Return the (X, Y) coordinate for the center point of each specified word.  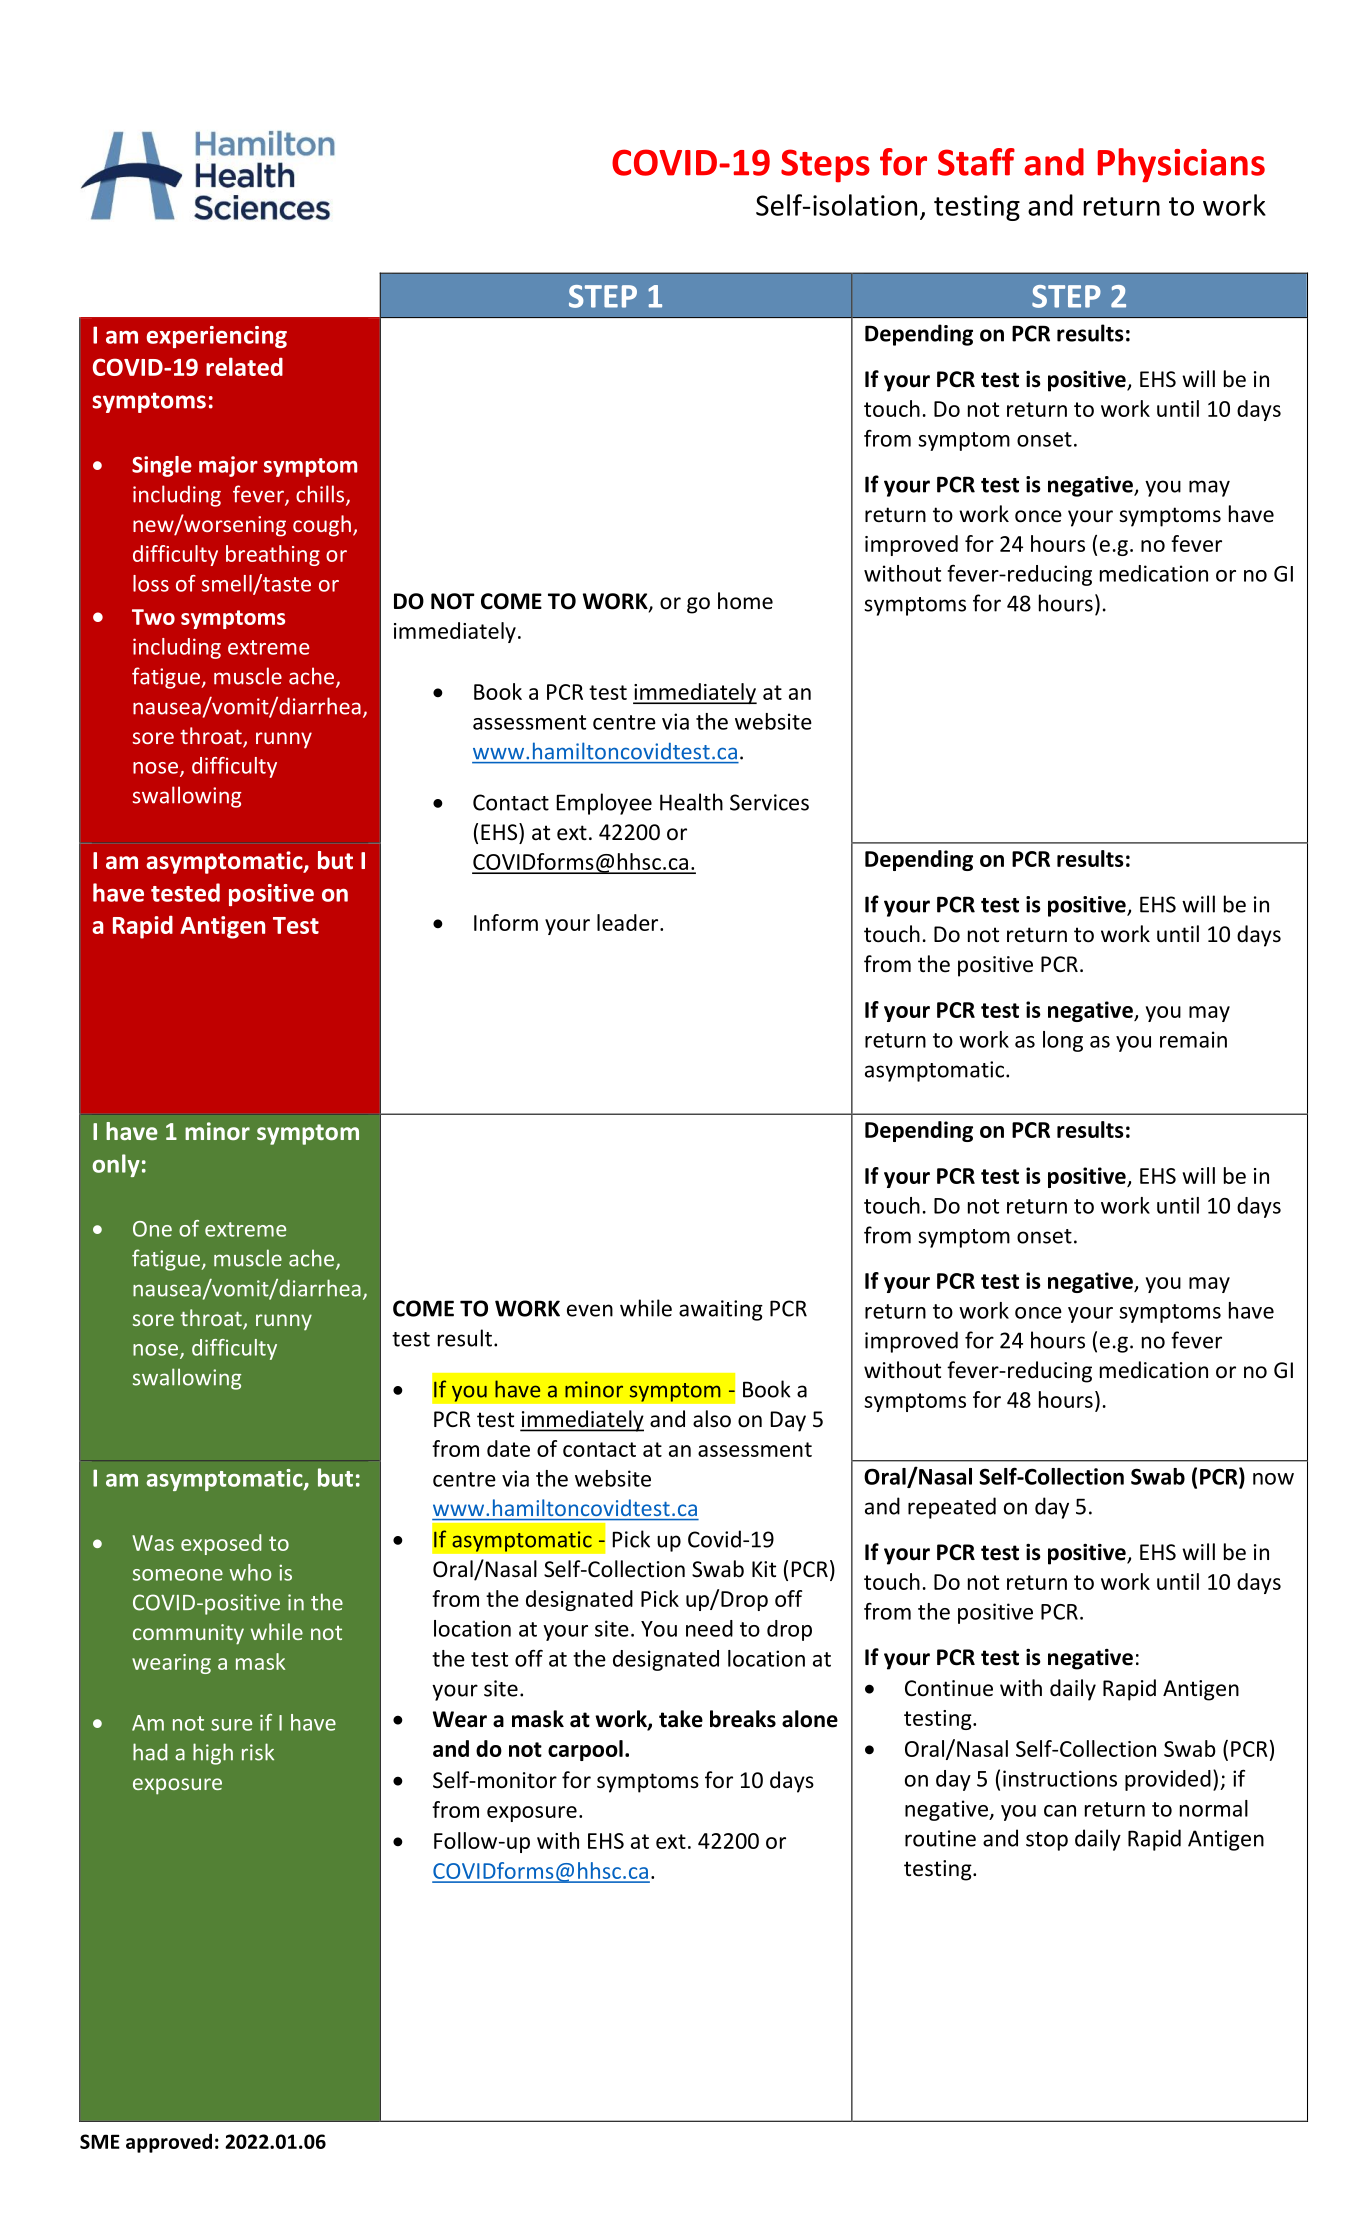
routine (940, 1838)
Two (153, 617)
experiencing (216, 337)
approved (169, 2143)
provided (1168, 1780)
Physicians (1181, 165)
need (709, 1628)
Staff (976, 162)
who (251, 1572)
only (116, 1165)
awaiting (721, 1310)
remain (1193, 1039)
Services (769, 802)
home (745, 601)
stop (1047, 1841)
